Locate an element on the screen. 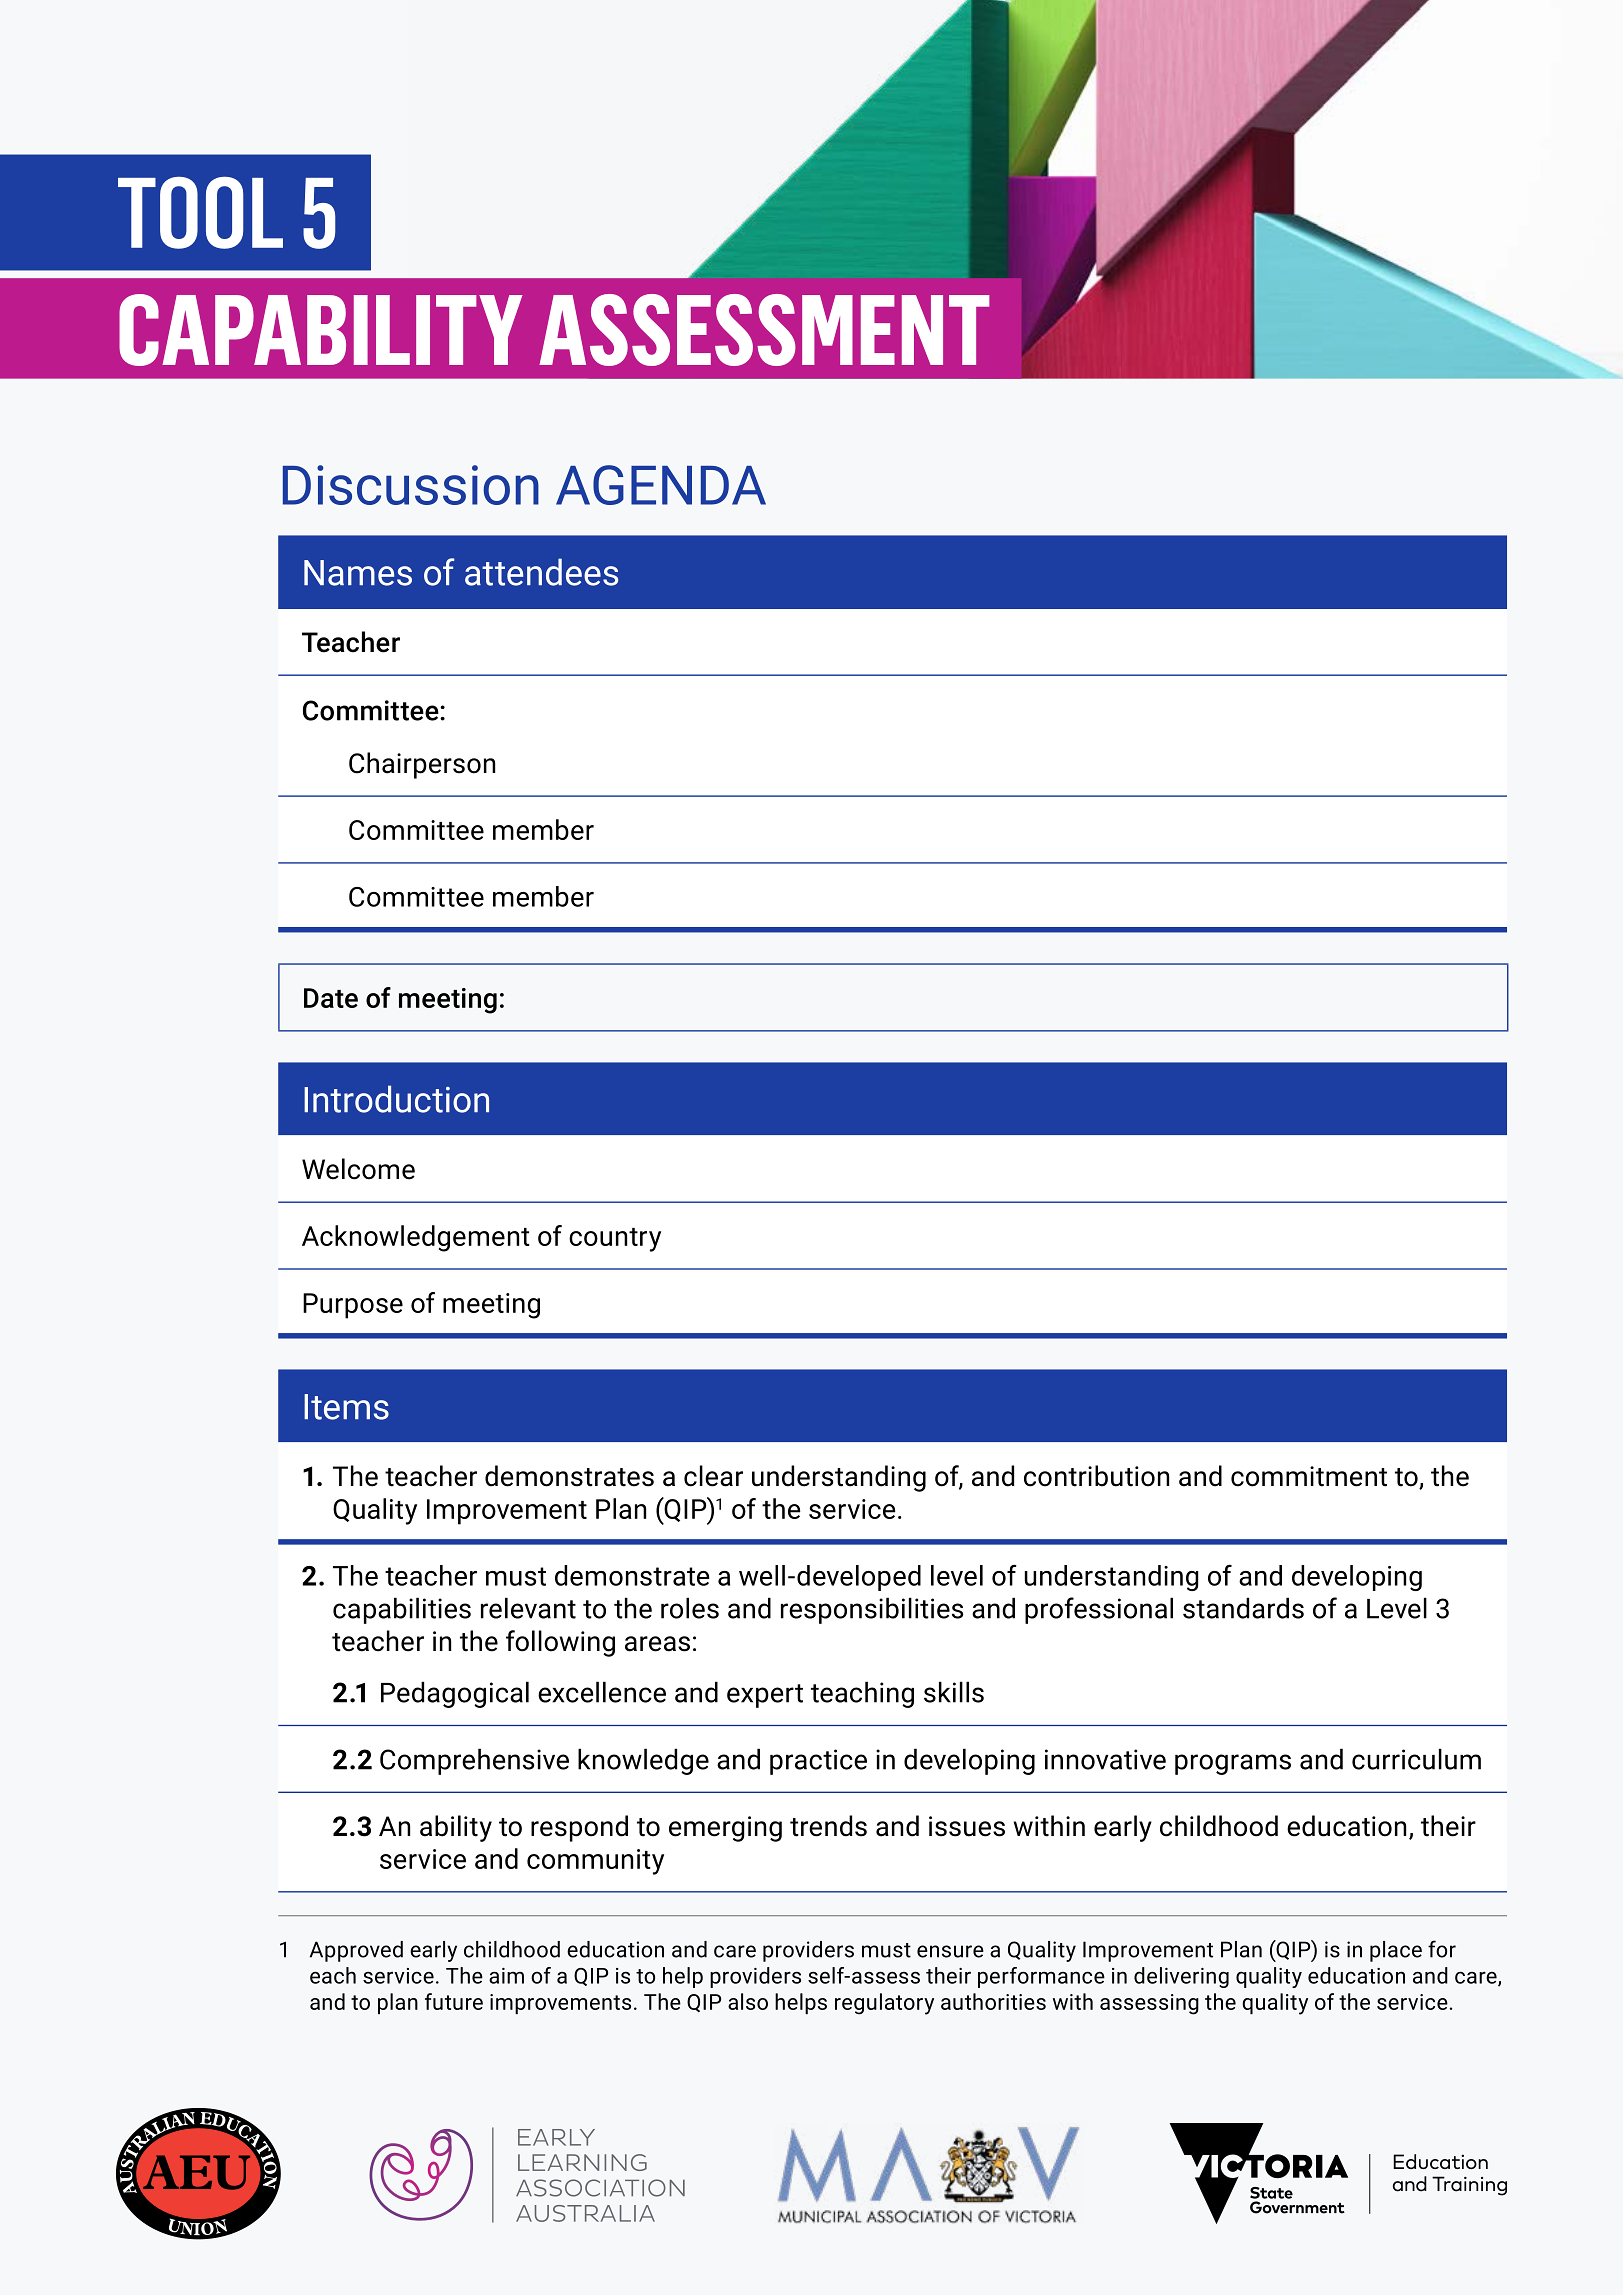  Purpose is located at coordinates (353, 1306).
